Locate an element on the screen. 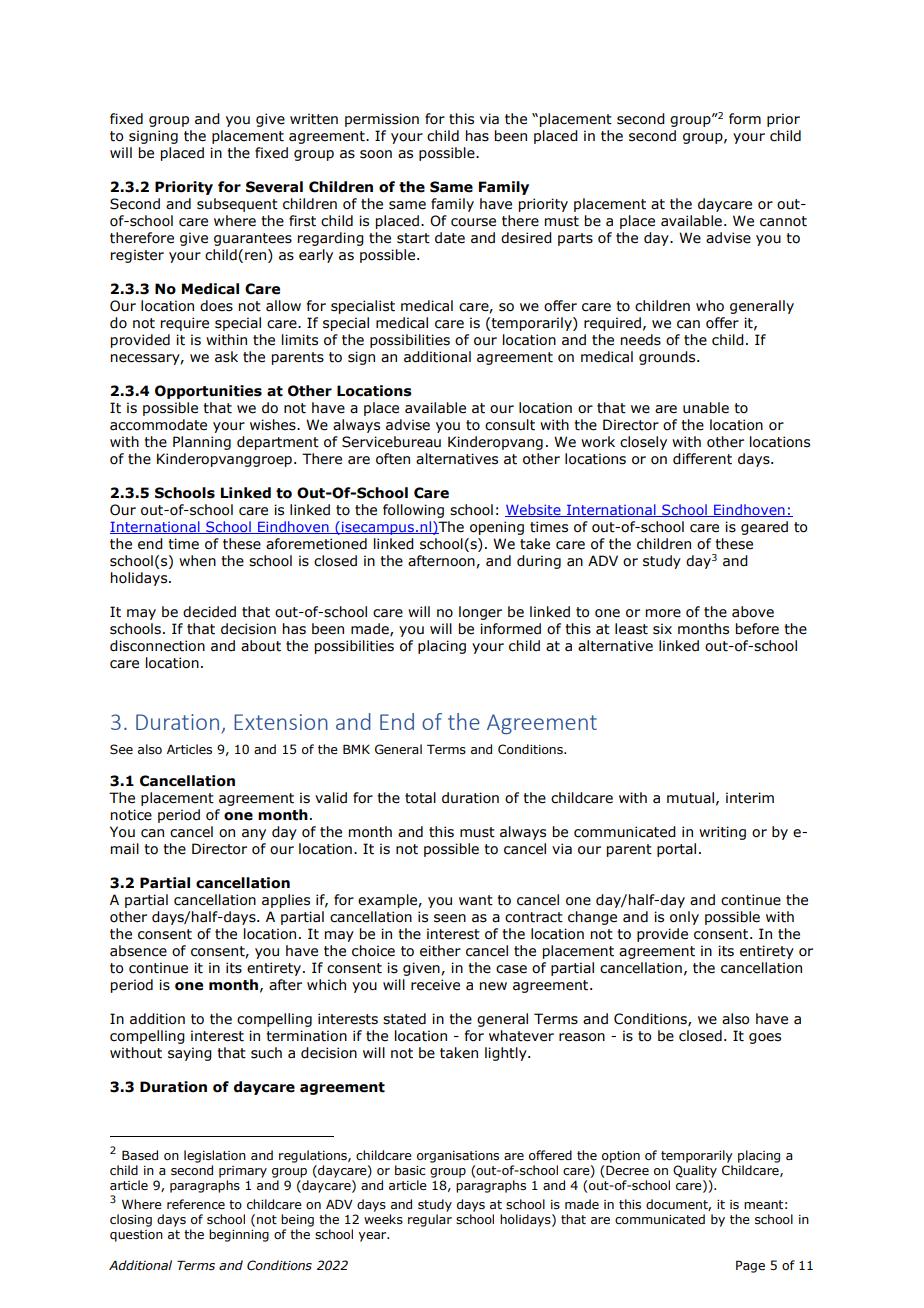  when is located at coordinates (197, 561).
